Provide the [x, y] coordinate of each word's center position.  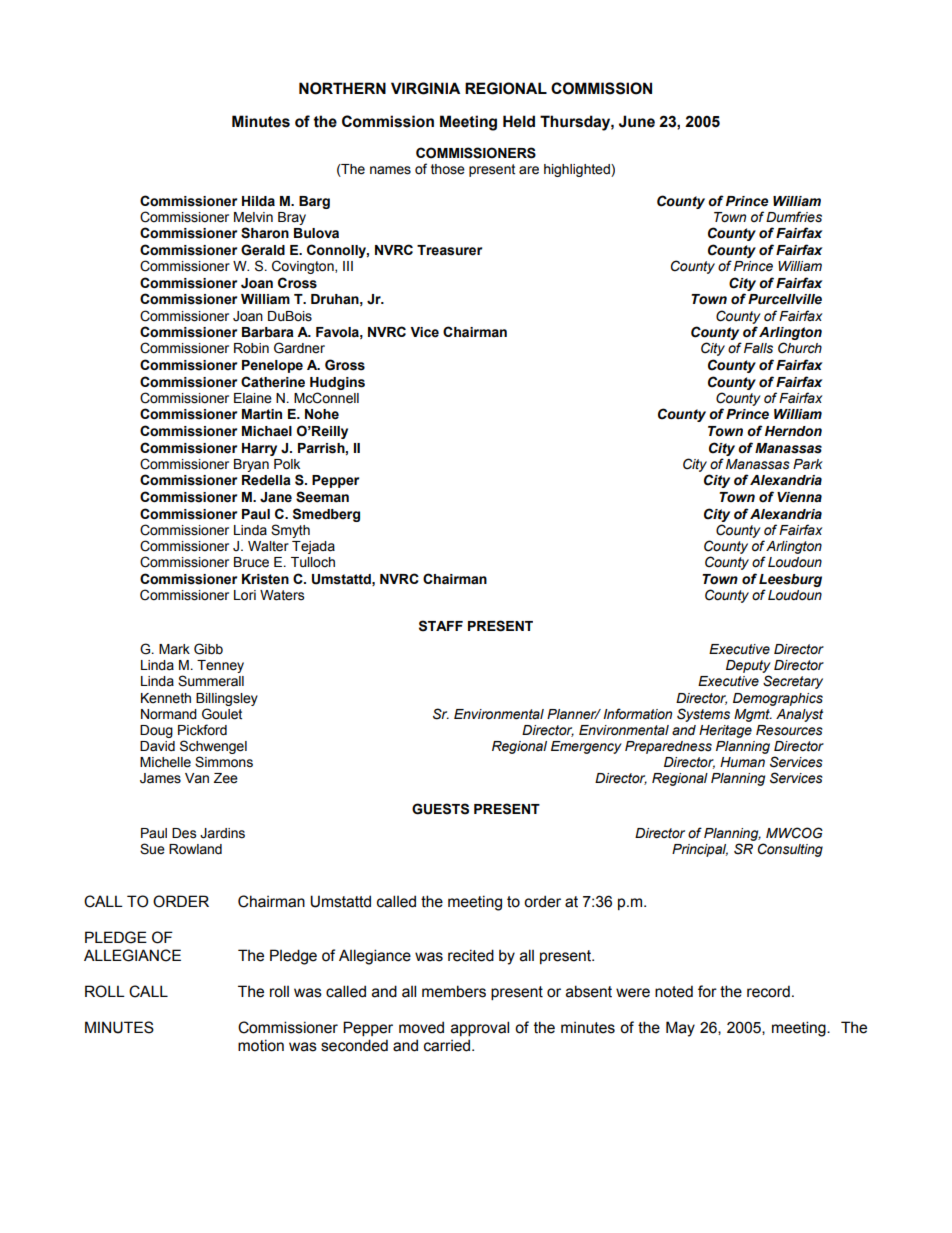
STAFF [441, 626]
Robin [251, 348]
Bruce [251, 562]
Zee [226, 778]
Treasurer [449, 250]
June [637, 121]
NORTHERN [342, 88]
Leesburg [790, 580]
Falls [758, 348]
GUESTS [440, 809]
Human [742, 762]
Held [519, 121]
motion [261, 1045]
